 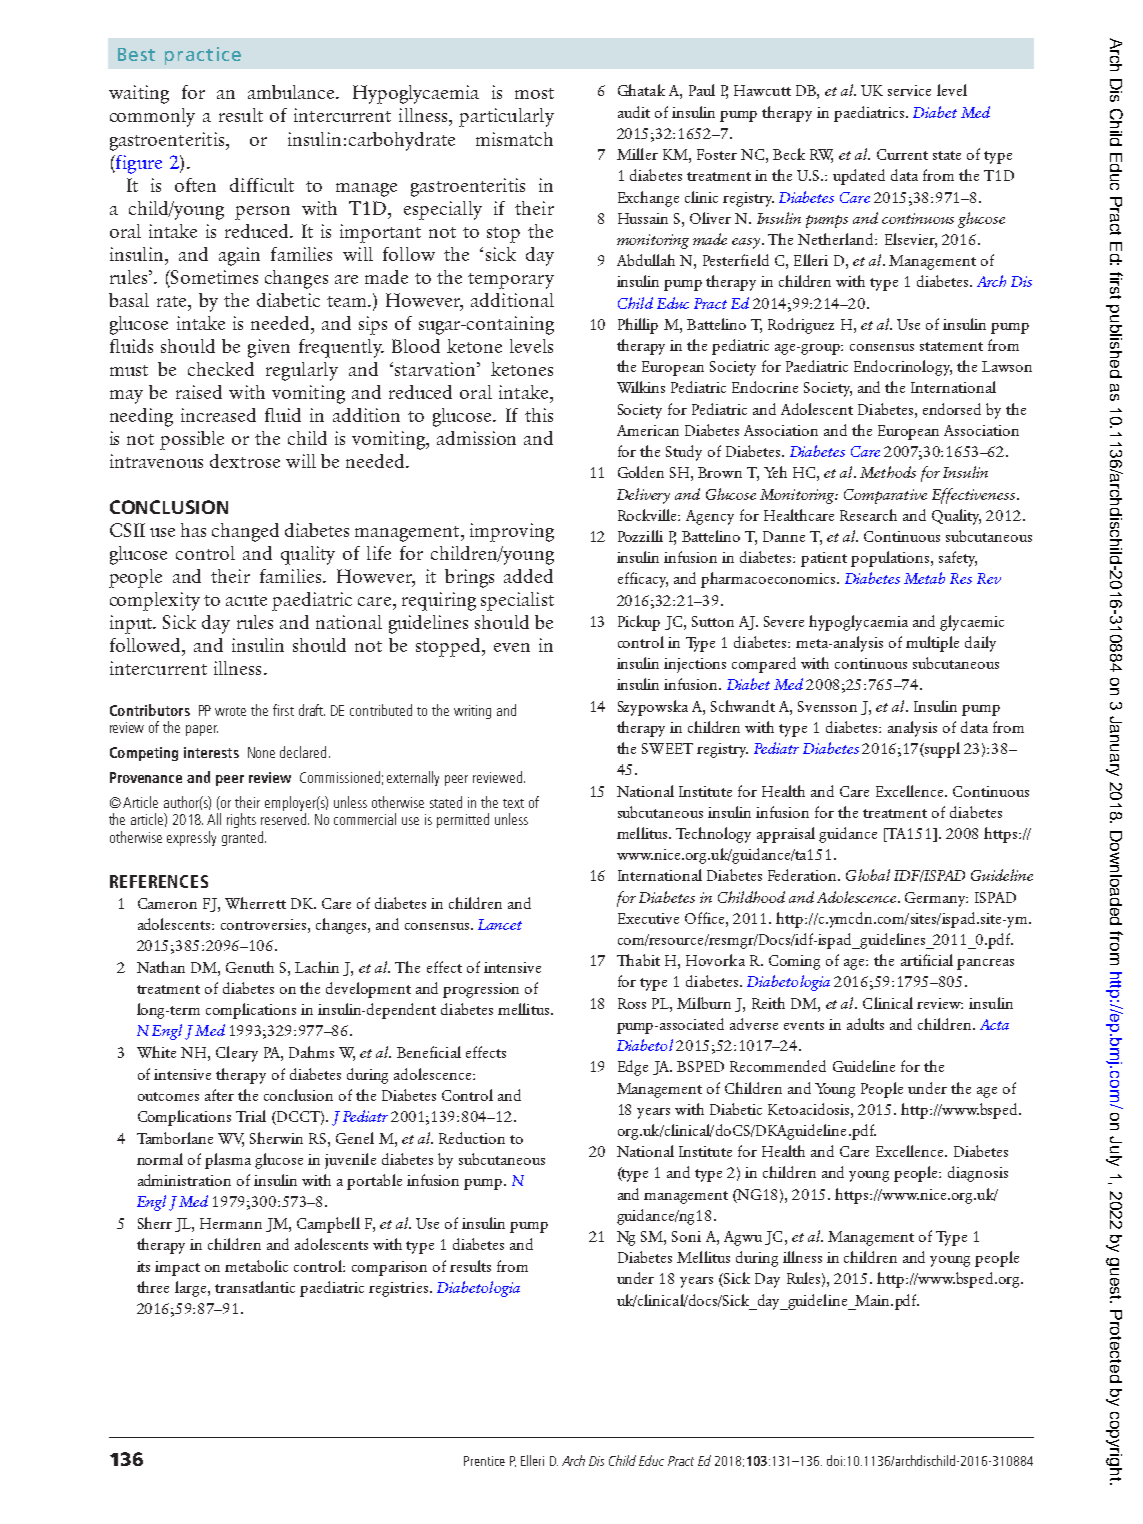 What do you see at coordinates (484, 1461) in the screenshot?
I see `Prentice` at bounding box center [484, 1461].
